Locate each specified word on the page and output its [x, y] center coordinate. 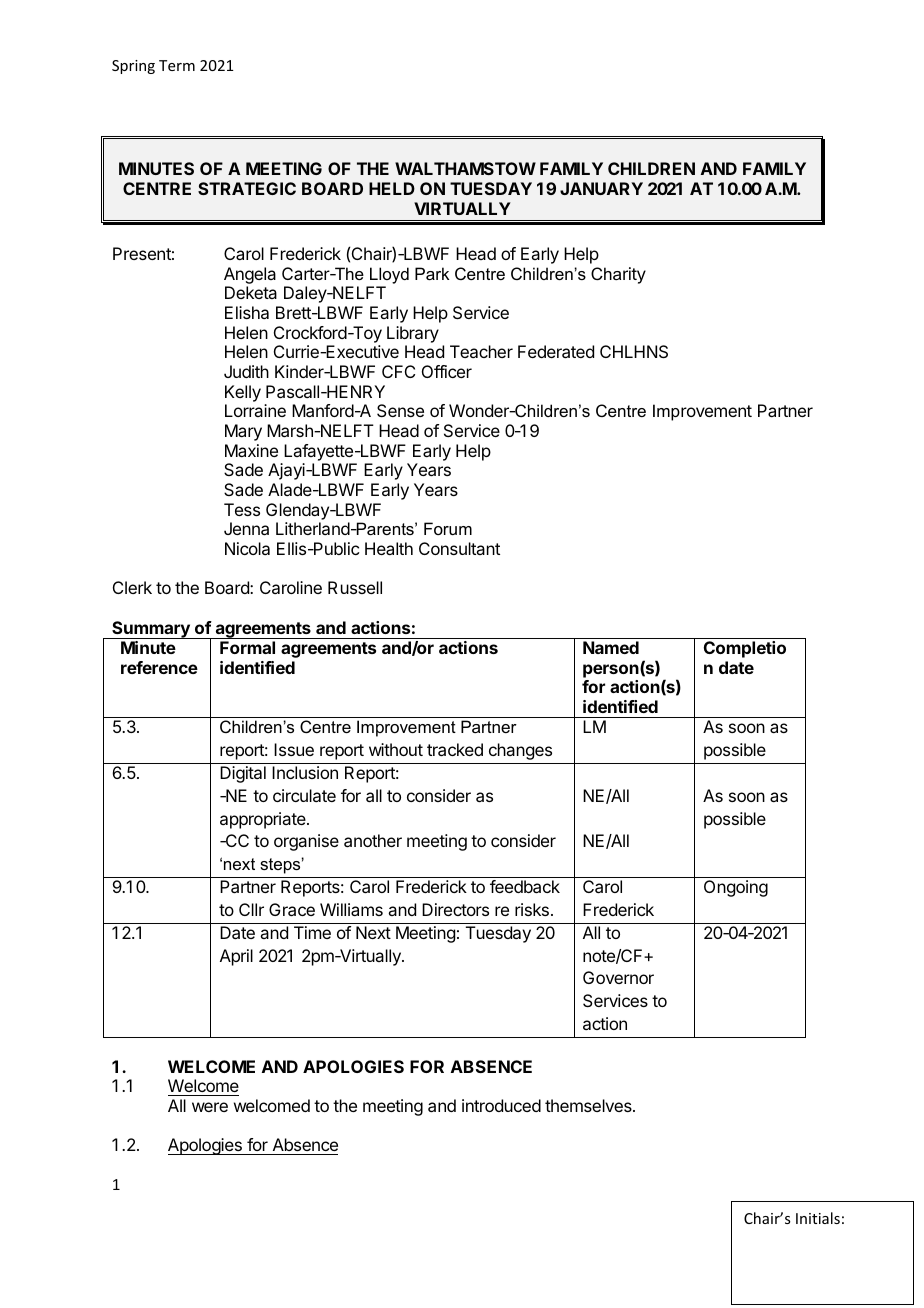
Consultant [459, 548]
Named [611, 647]
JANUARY [601, 188]
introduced [501, 1105]
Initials [818, 1218]
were [210, 1107]
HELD [392, 188]
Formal [247, 647]
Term [177, 65]
